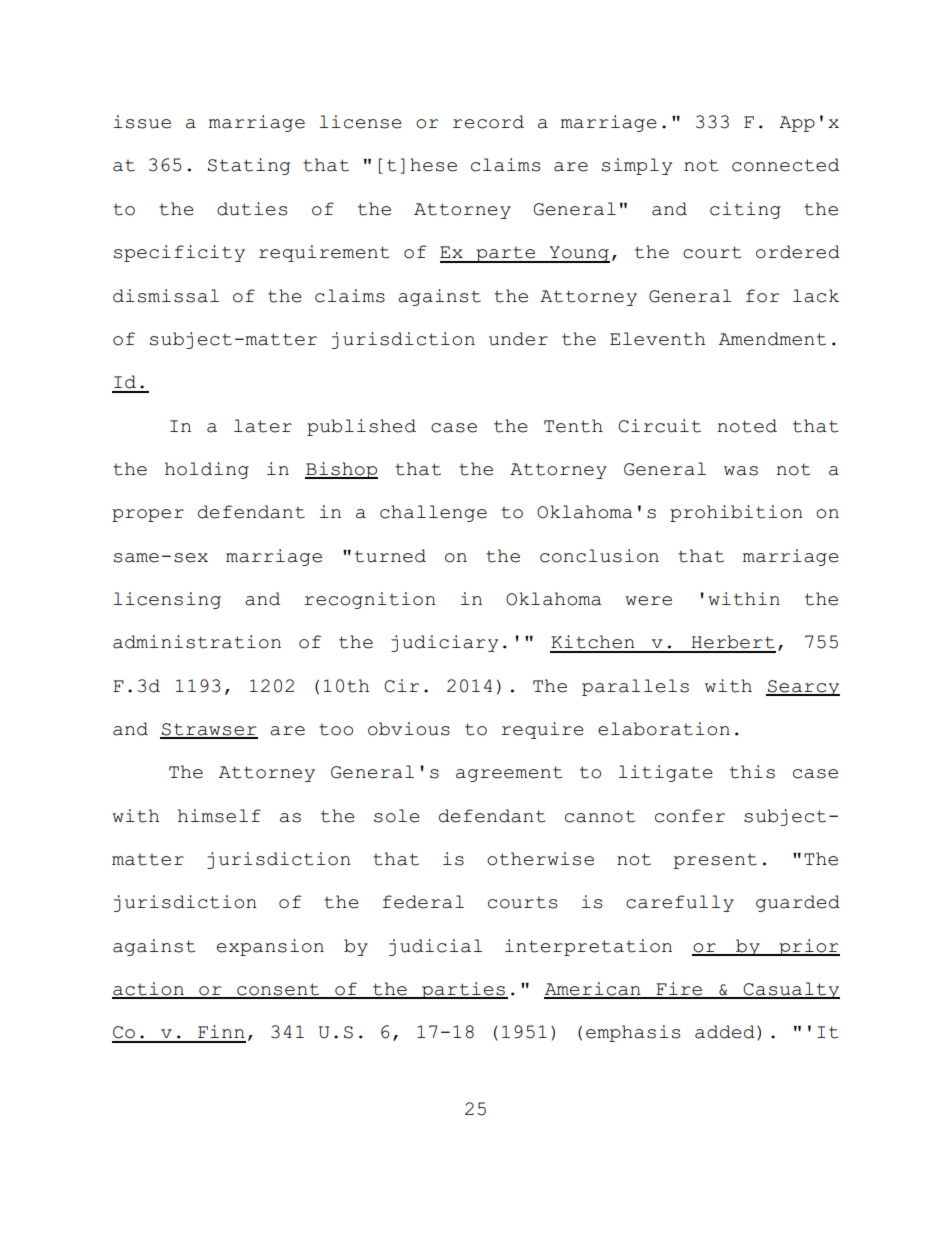  I want to click on parties, so click(463, 990).
